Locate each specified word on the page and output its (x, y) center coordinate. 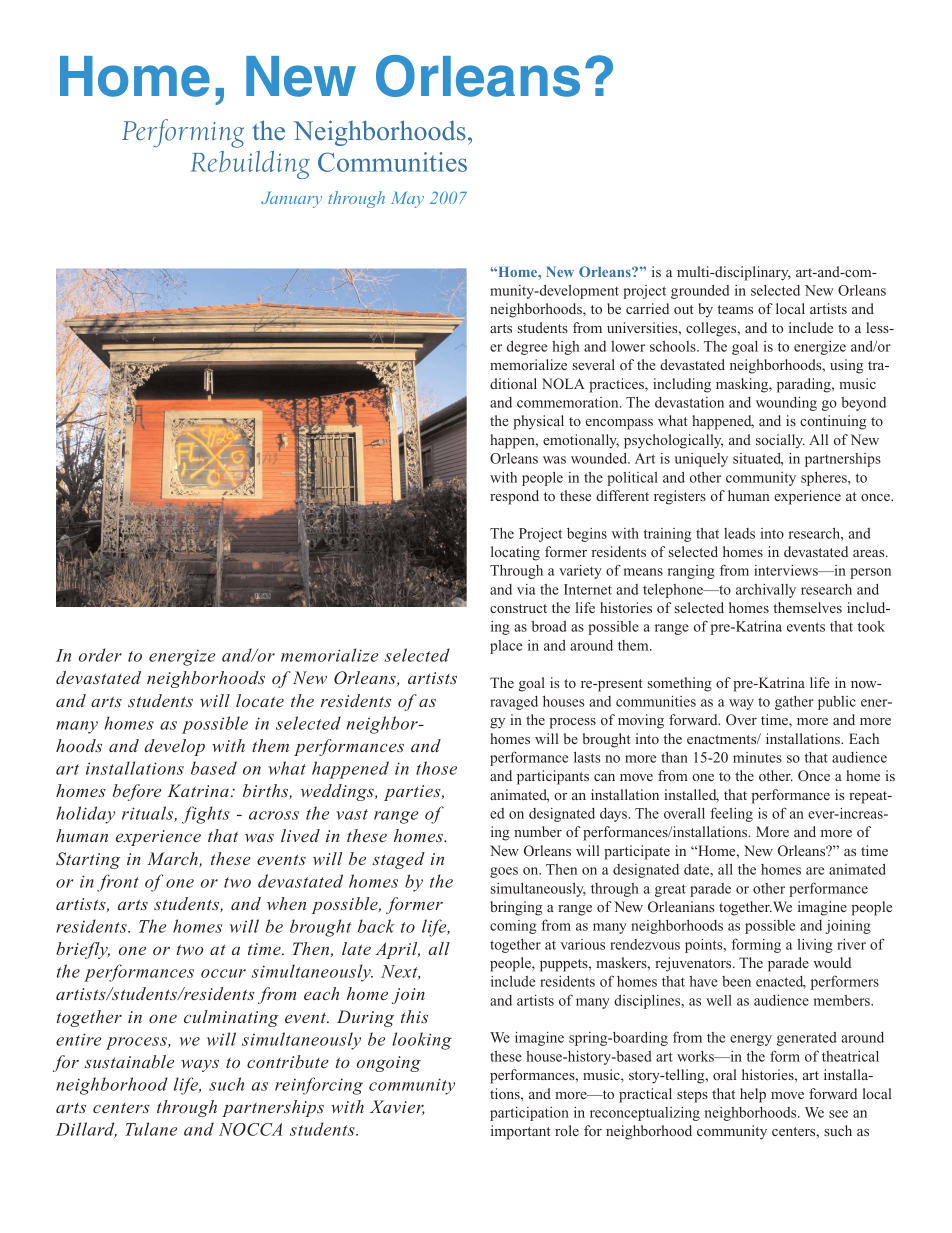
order (100, 655)
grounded (700, 292)
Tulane (151, 1129)
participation (529, 1114)
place (506, 647)
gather (794, 703)
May (407, 200)
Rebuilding (250, 165)
